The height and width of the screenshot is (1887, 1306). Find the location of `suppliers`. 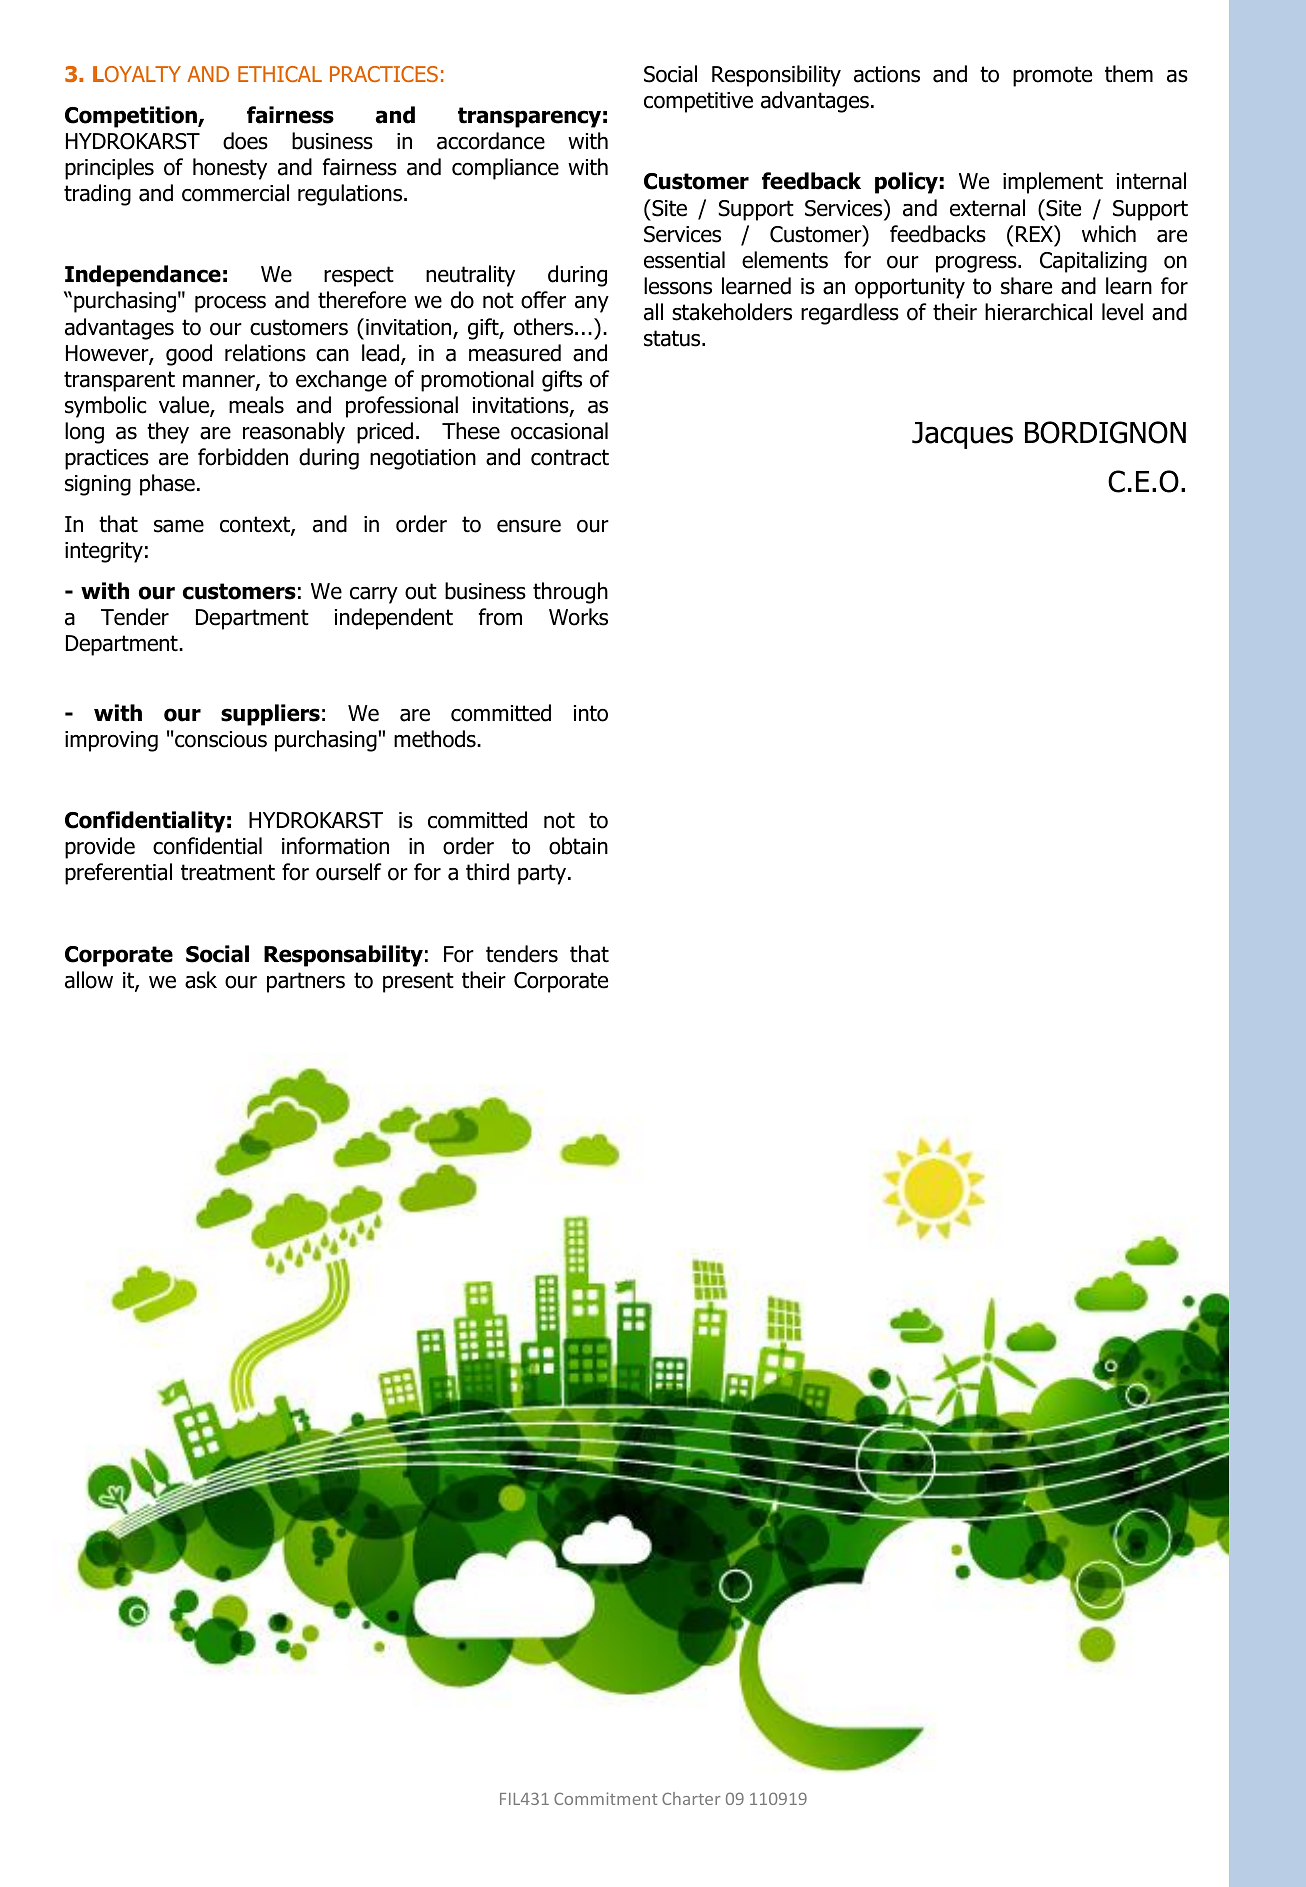

suppliers is located at coordinates (270, 715).
